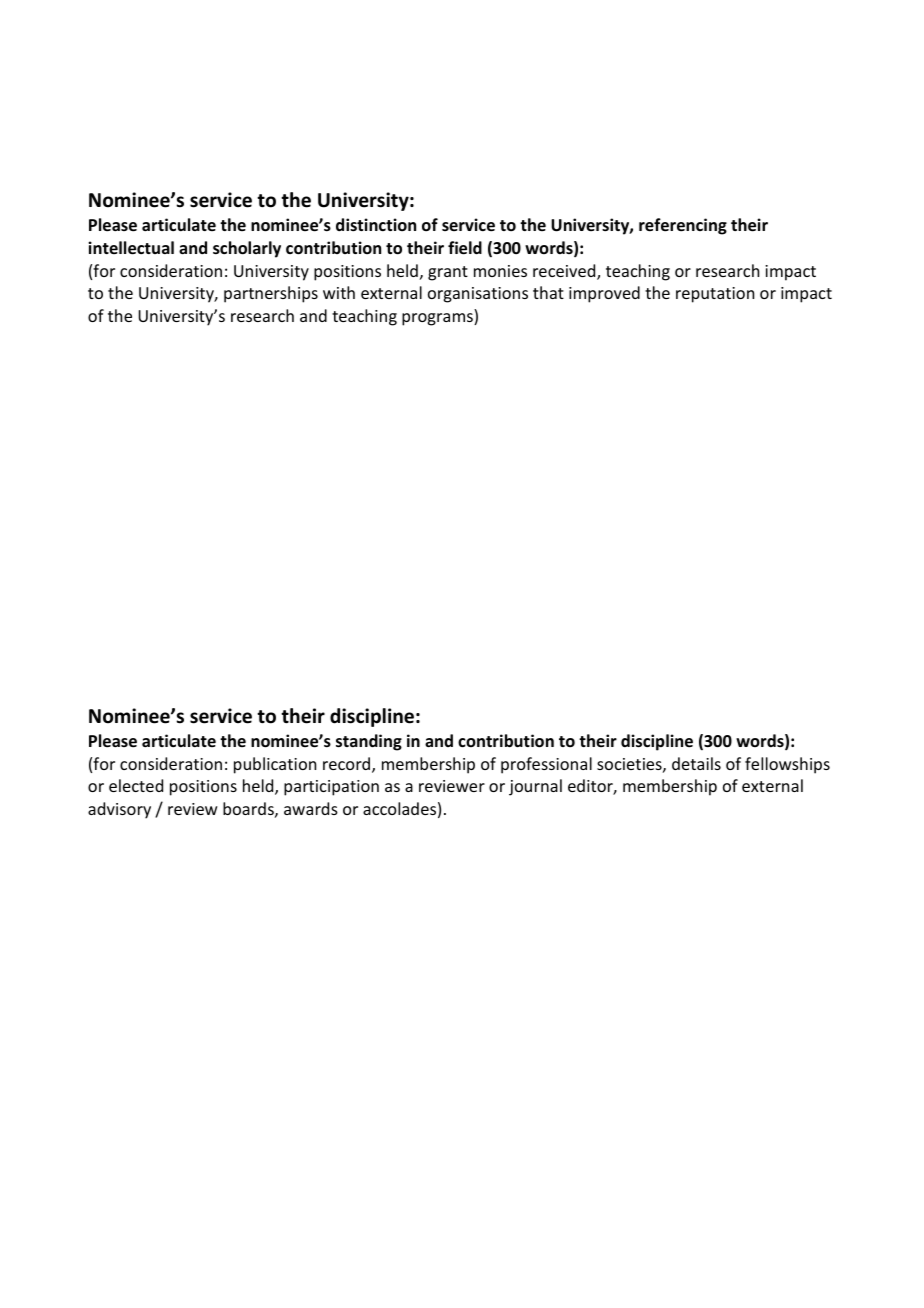 The width and height of the image is (924, 1308). What do you see at coordinates (136, 785) in the image?
I see `elected` at bounding box center [136, 785].
